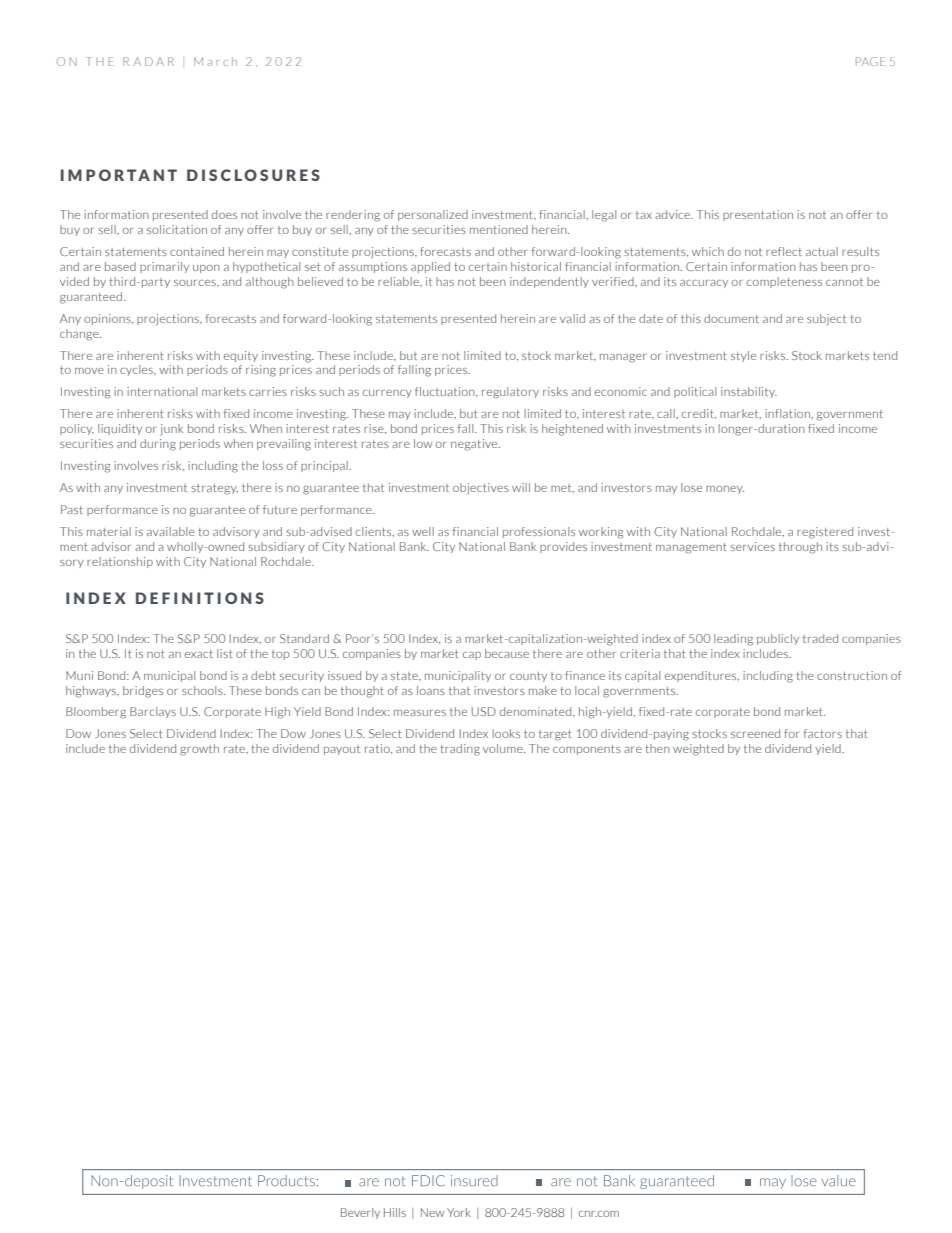  I want to click on style, so click(743, 356).
